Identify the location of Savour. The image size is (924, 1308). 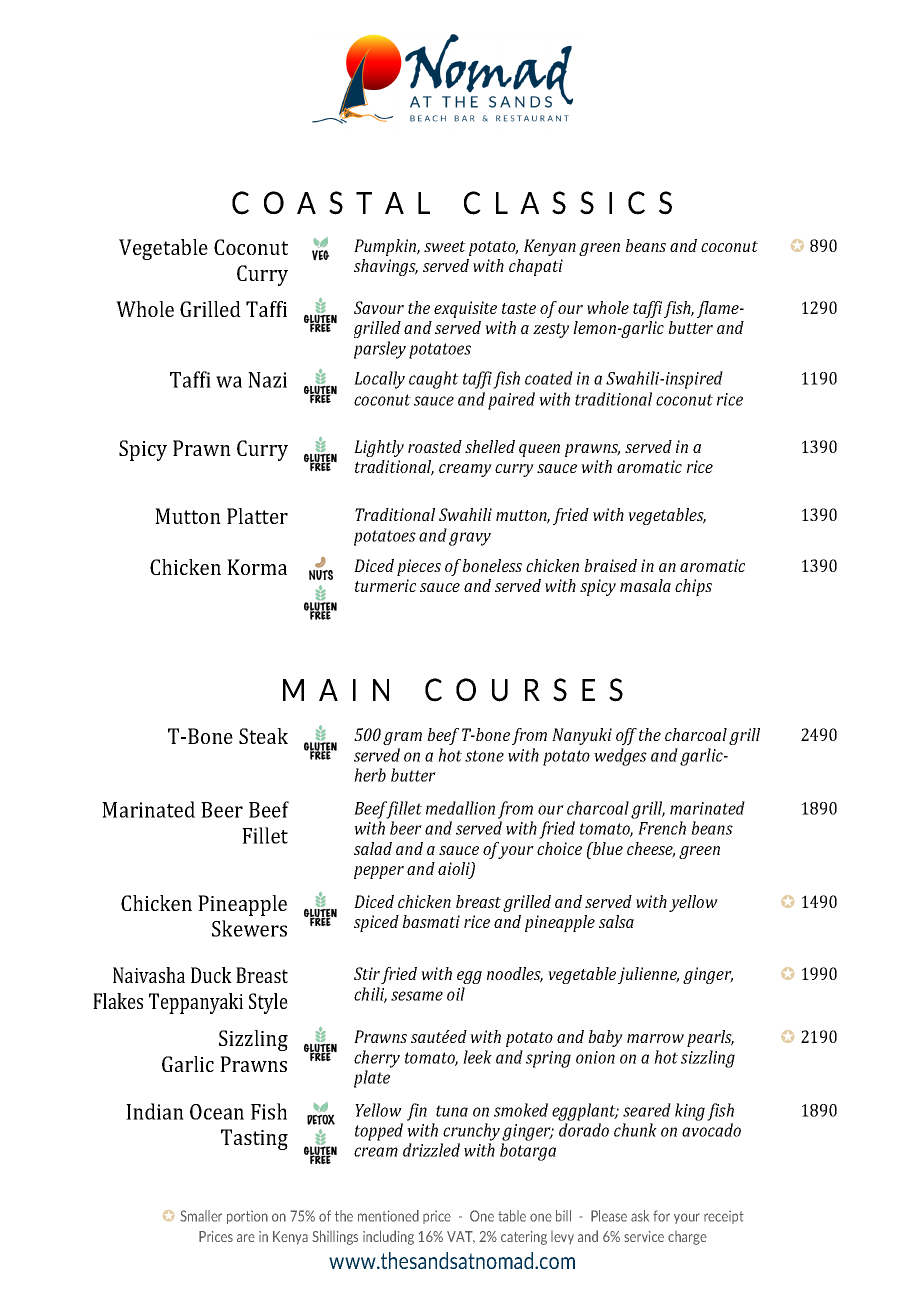
(379, 307).
